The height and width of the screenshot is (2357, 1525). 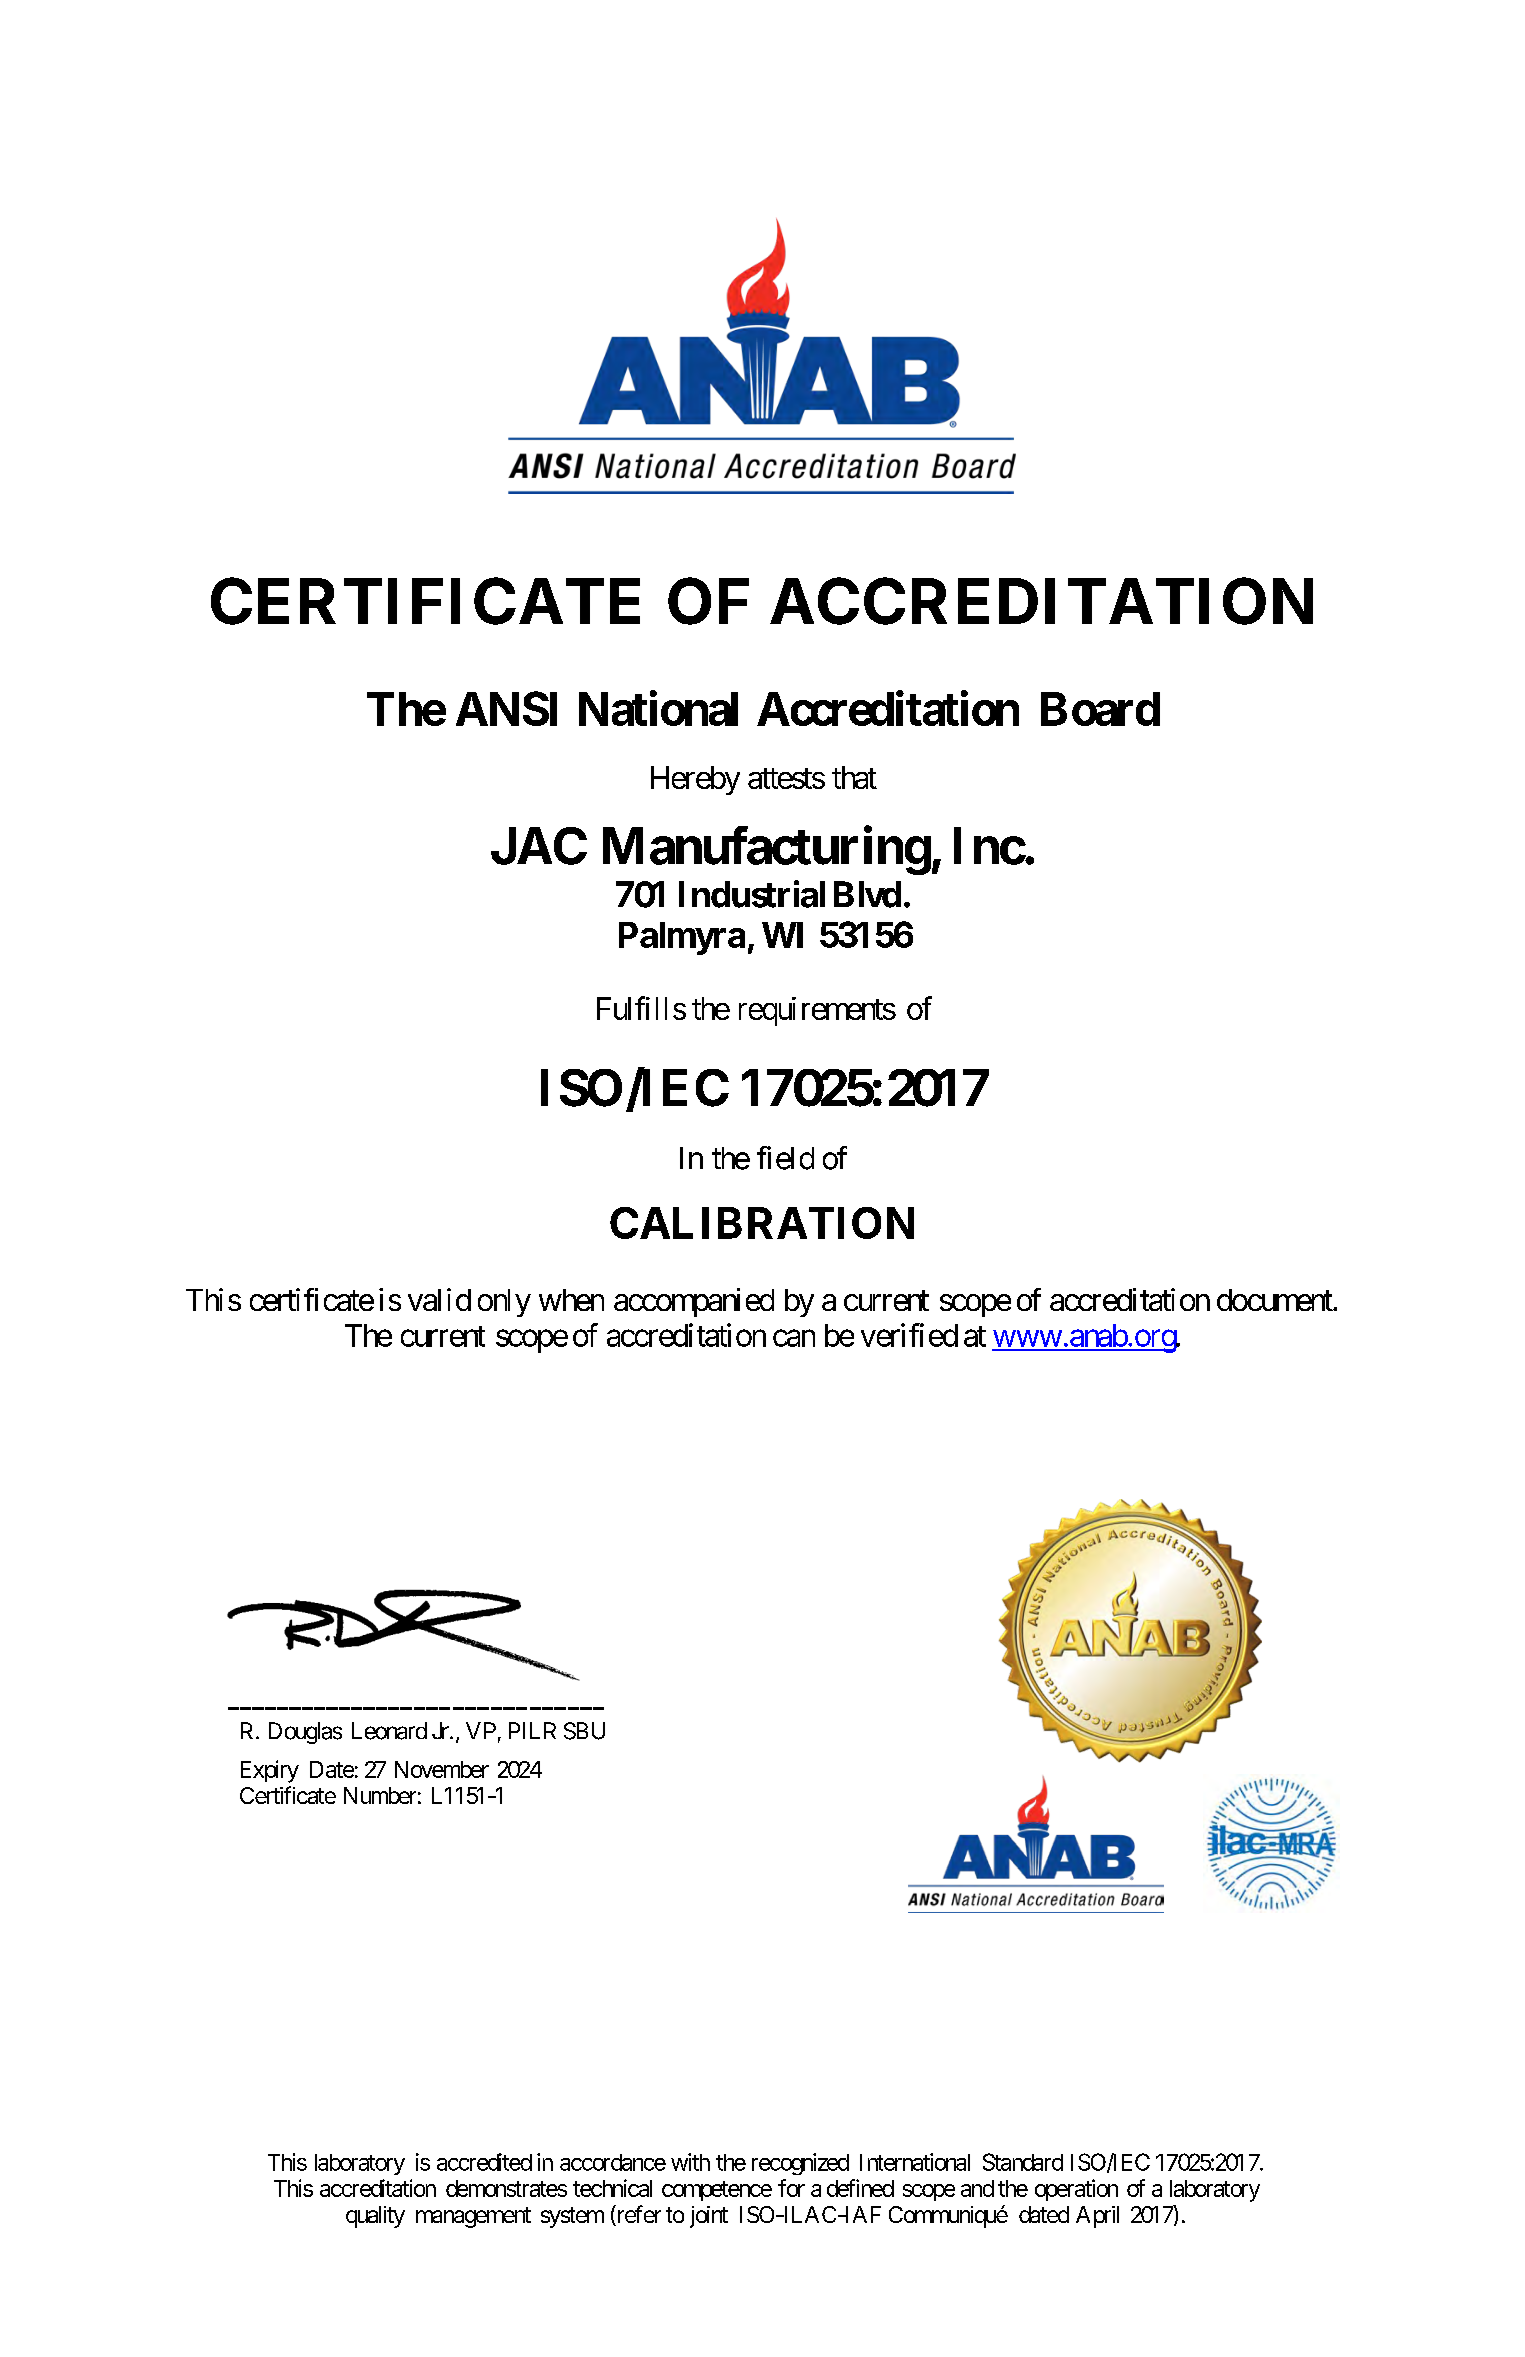 What do you see at coordinates (375, 2217) in the screenshot?
I see `quality` at bounding box center [375, 2217].
